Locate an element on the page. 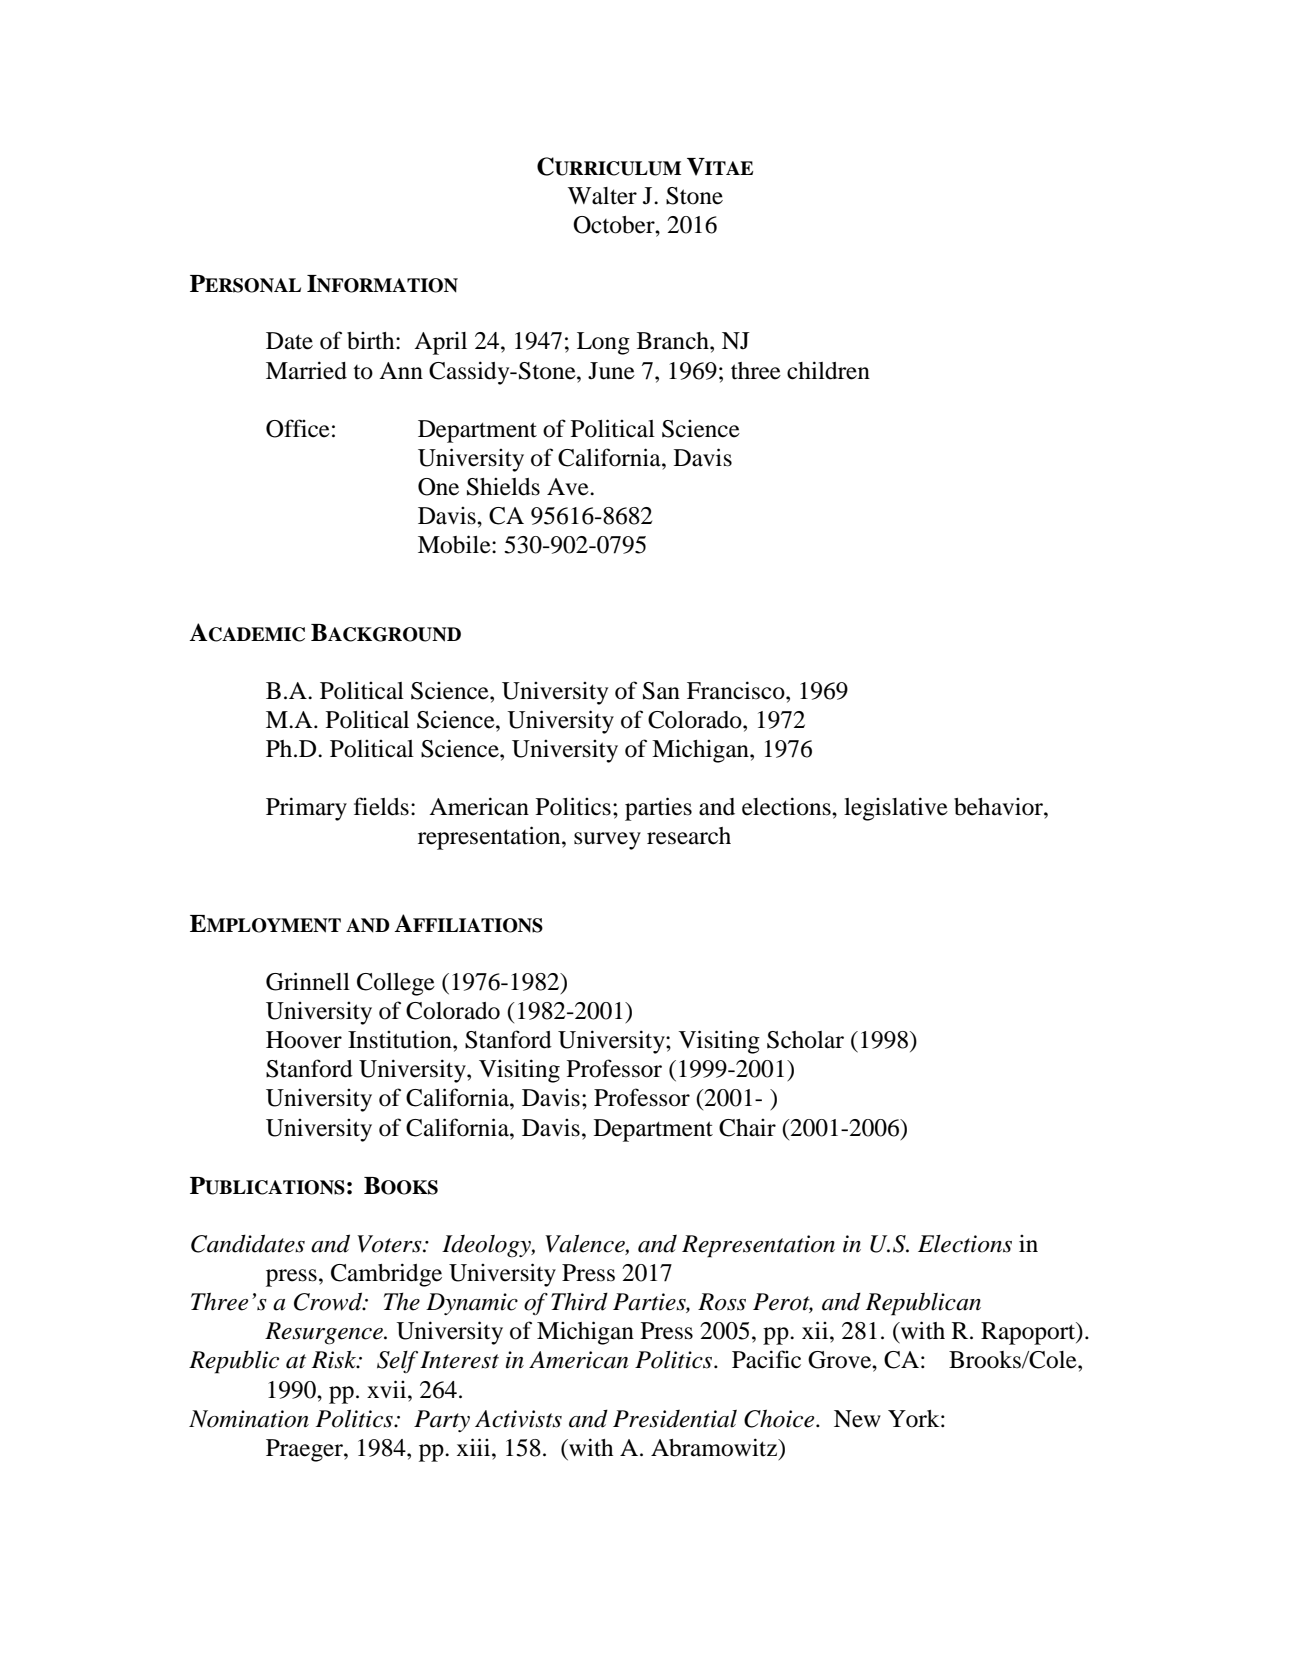 Image resolution: width=1291 pixels, height=1671 pixels. Primary is located at coordinates (306, 809).
